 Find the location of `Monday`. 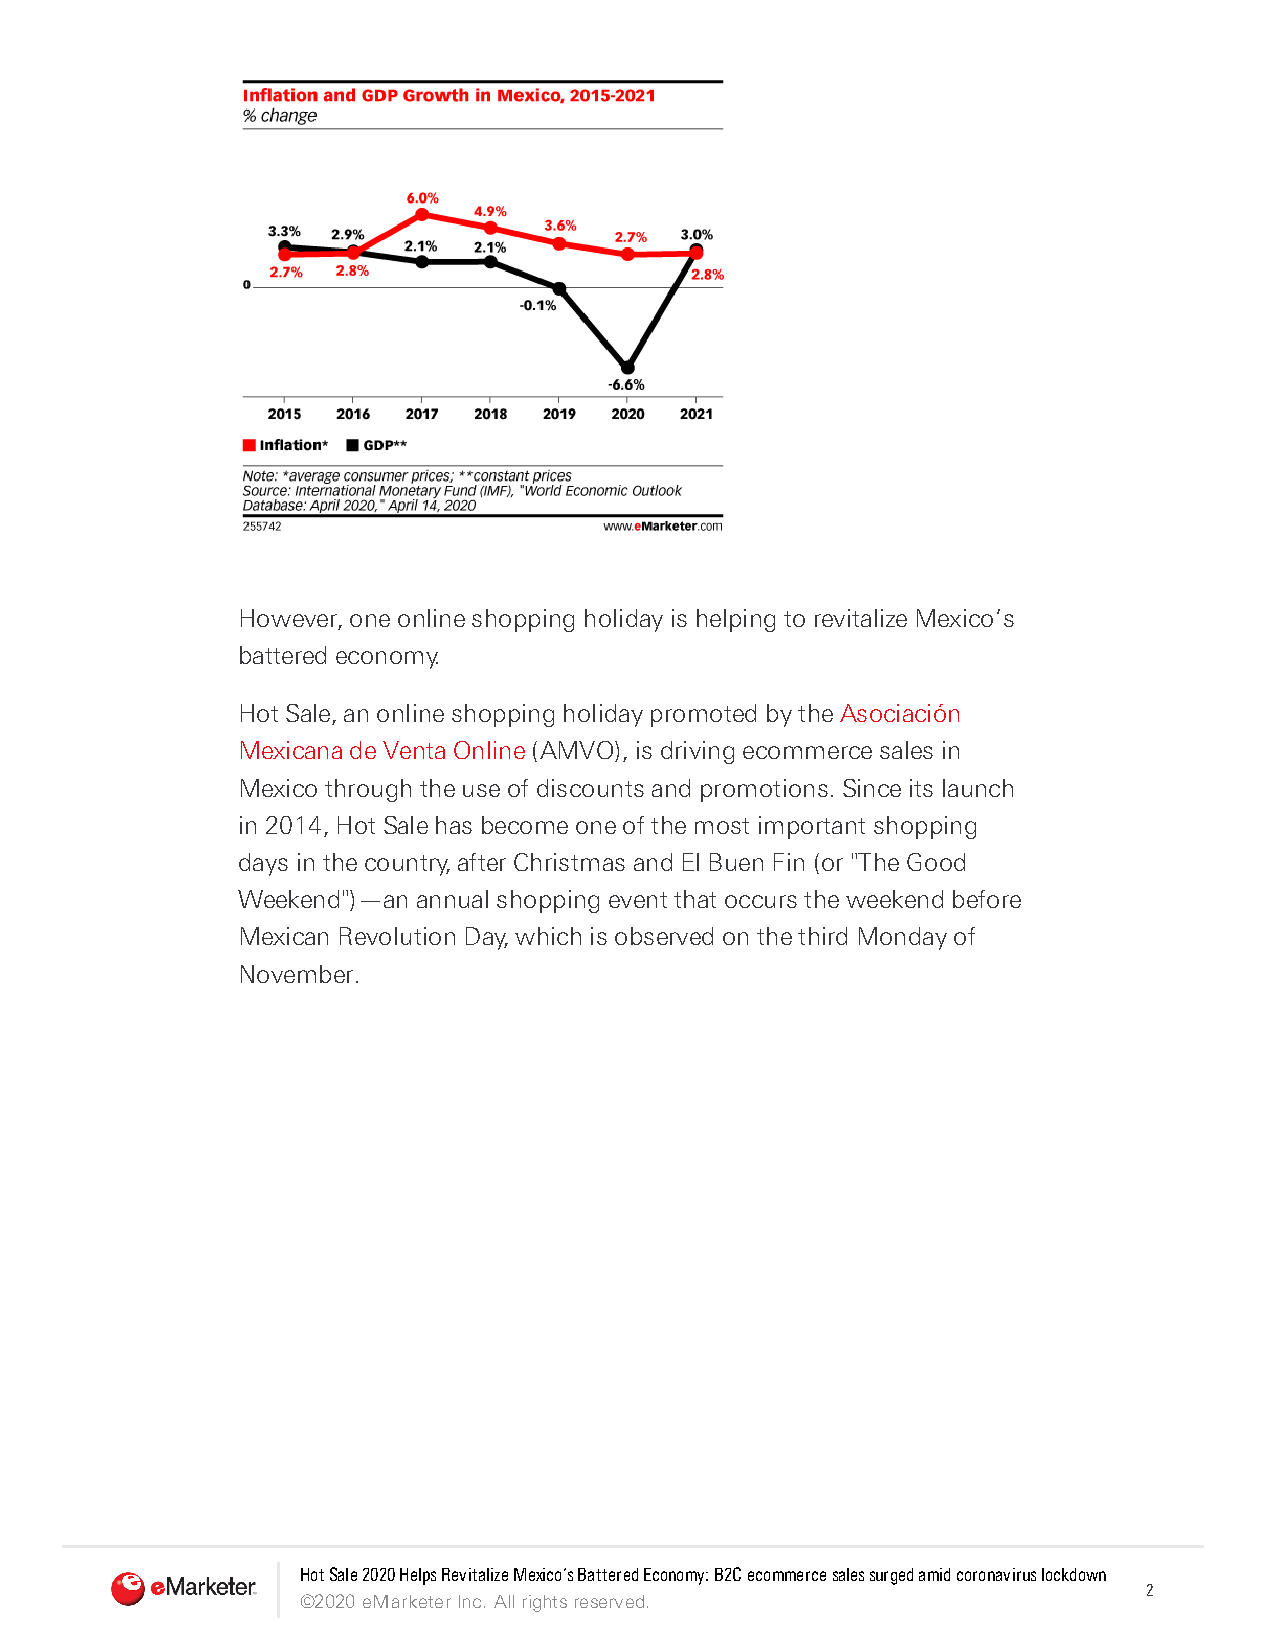

Monday is located at coordinates (903, 938).
